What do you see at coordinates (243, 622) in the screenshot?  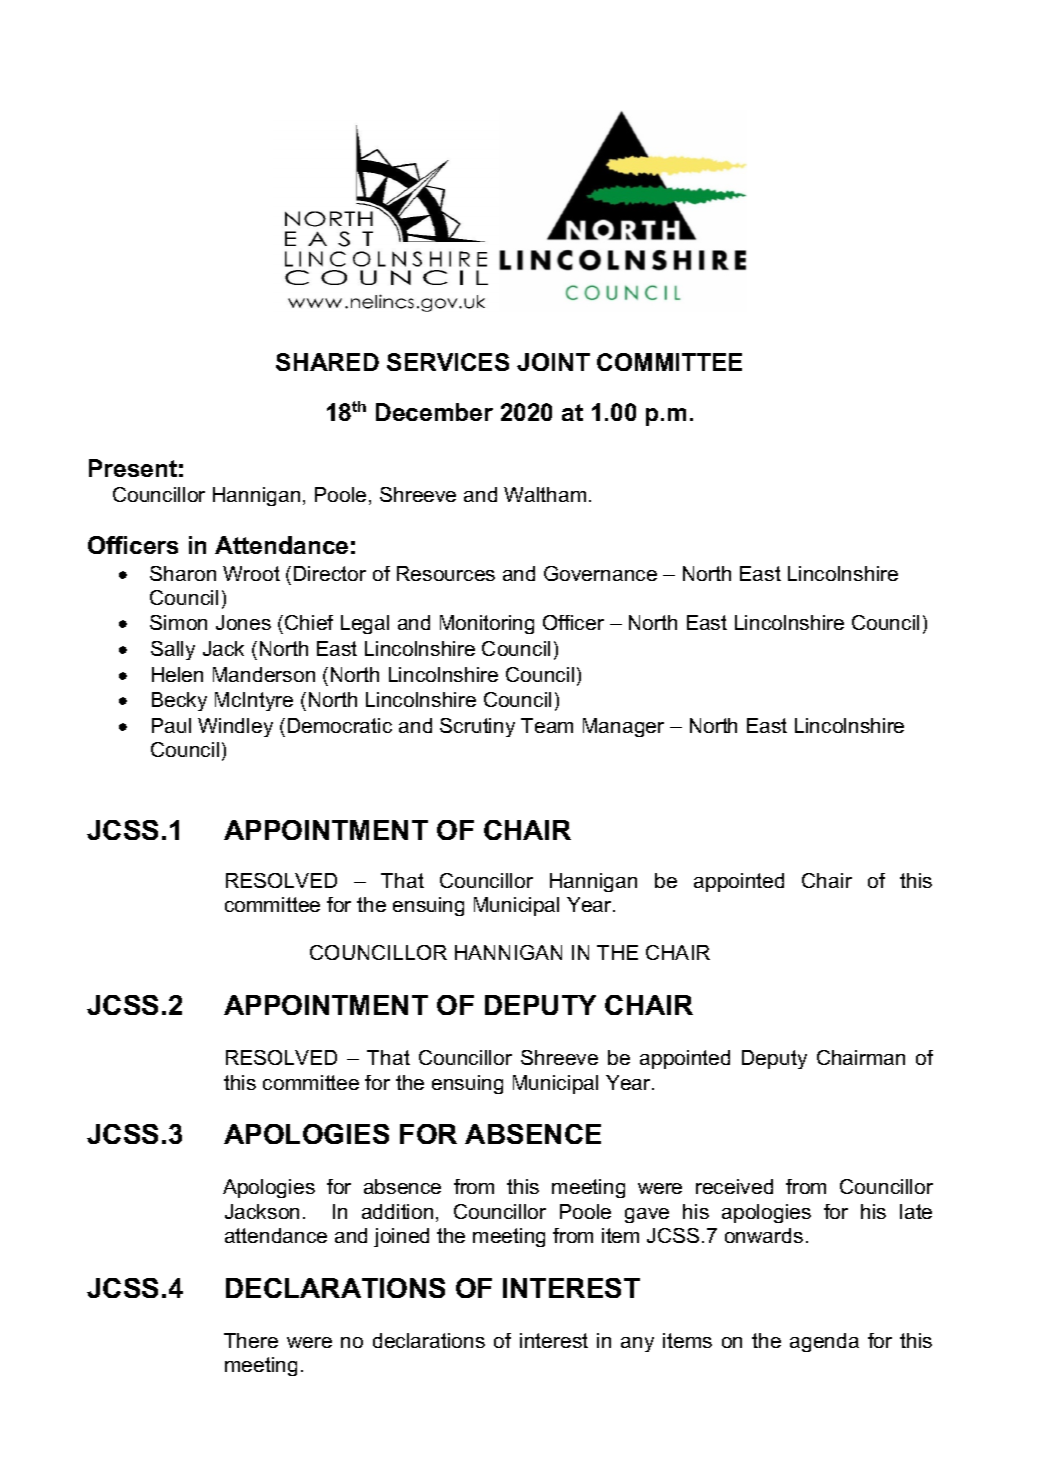 I see `Jones` at bounding box center [243, 622].
